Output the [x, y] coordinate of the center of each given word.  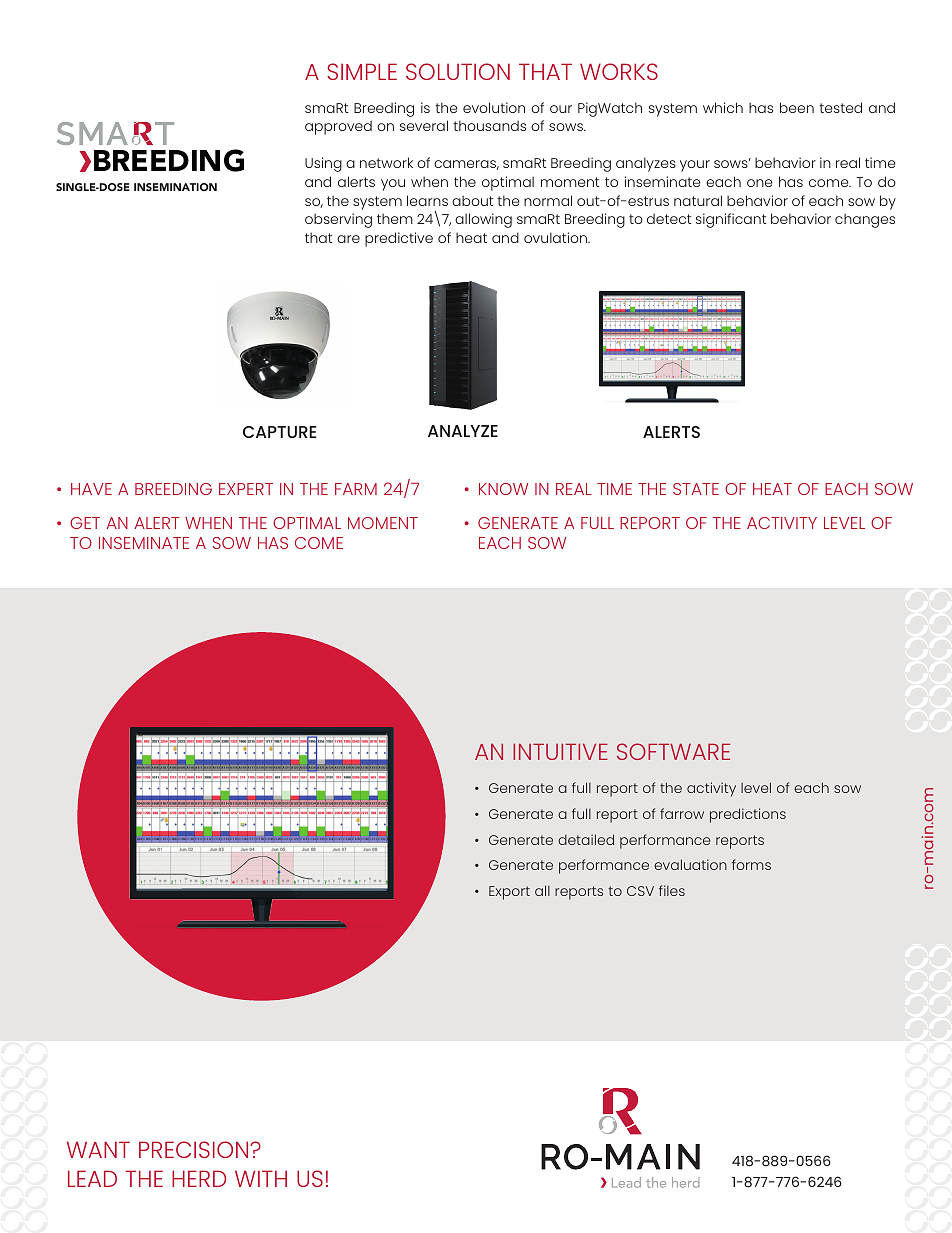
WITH [261, 1178]
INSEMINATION [175, 187]
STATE [696, 489]
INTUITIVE [560, 751]
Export [509, 893]
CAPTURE [279, 432]
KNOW [503, 489]
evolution [494, 107]
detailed [586, 839]
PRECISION [195, 1149]
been [797, 107]
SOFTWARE [673, 751]
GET [85, 523]
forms [751, 864]
